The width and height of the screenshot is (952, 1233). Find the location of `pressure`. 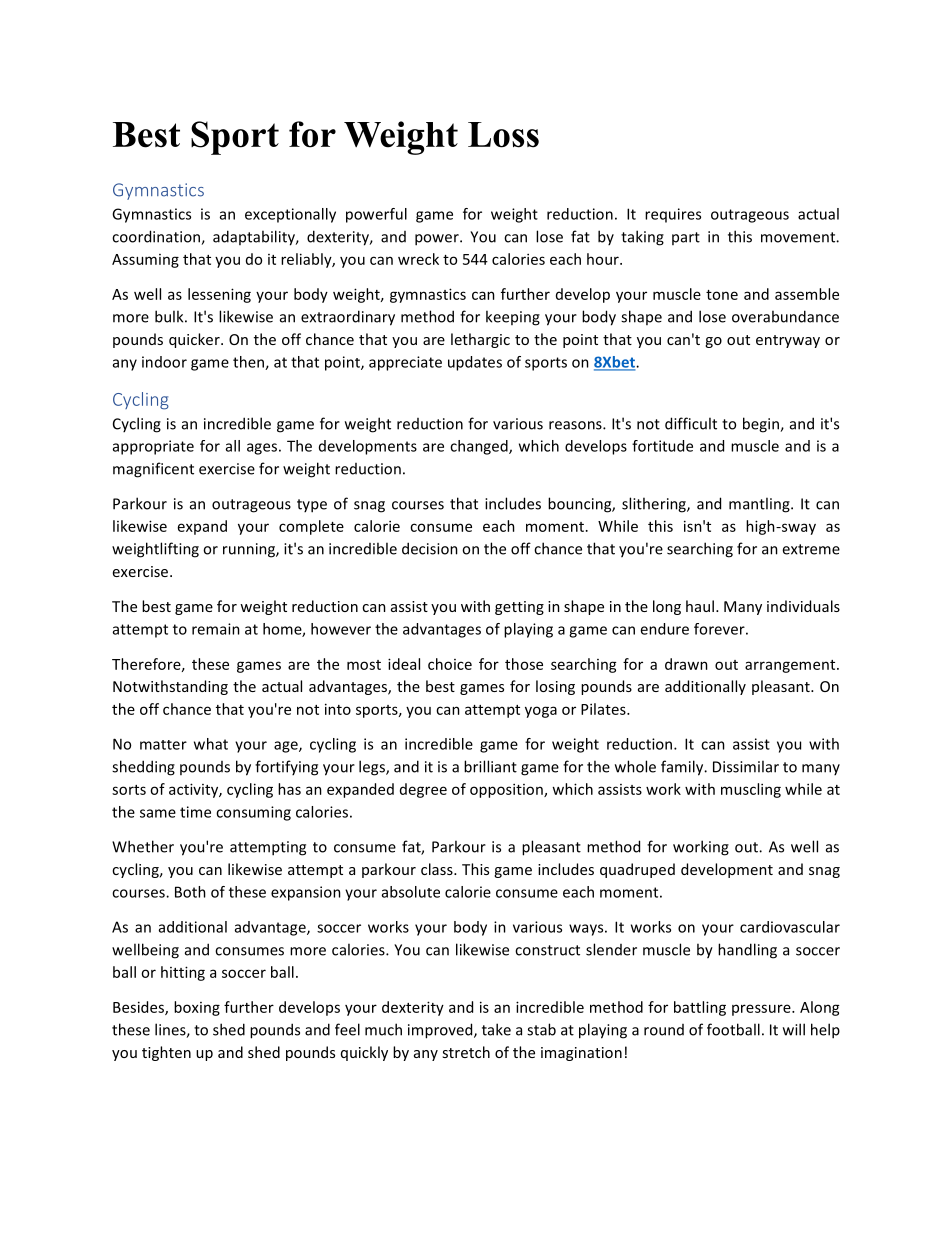

pressure is located at coordinates (762, 1010).
